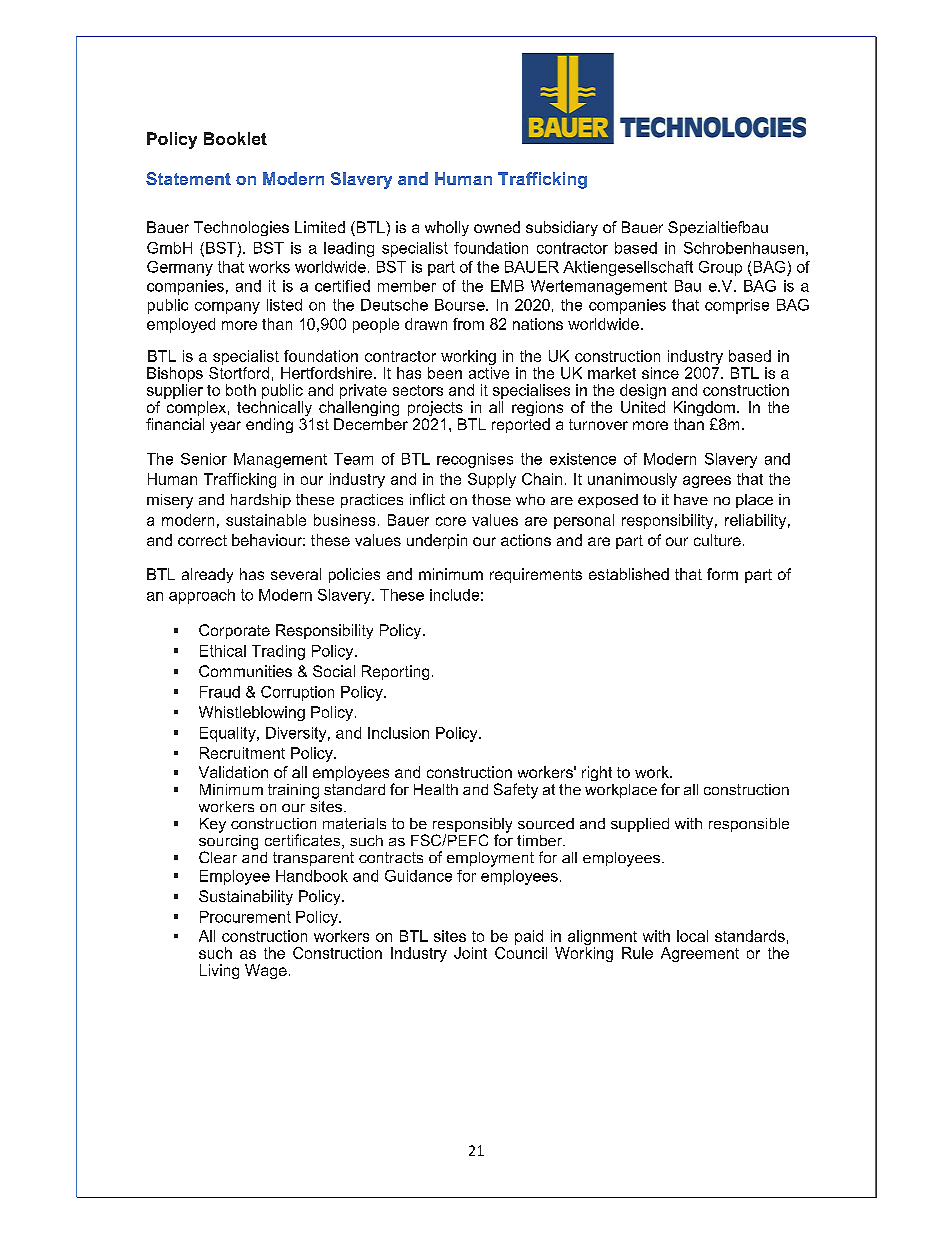 This document has width=952, height=1233. I want to click on Communities, so click(245, 671).
